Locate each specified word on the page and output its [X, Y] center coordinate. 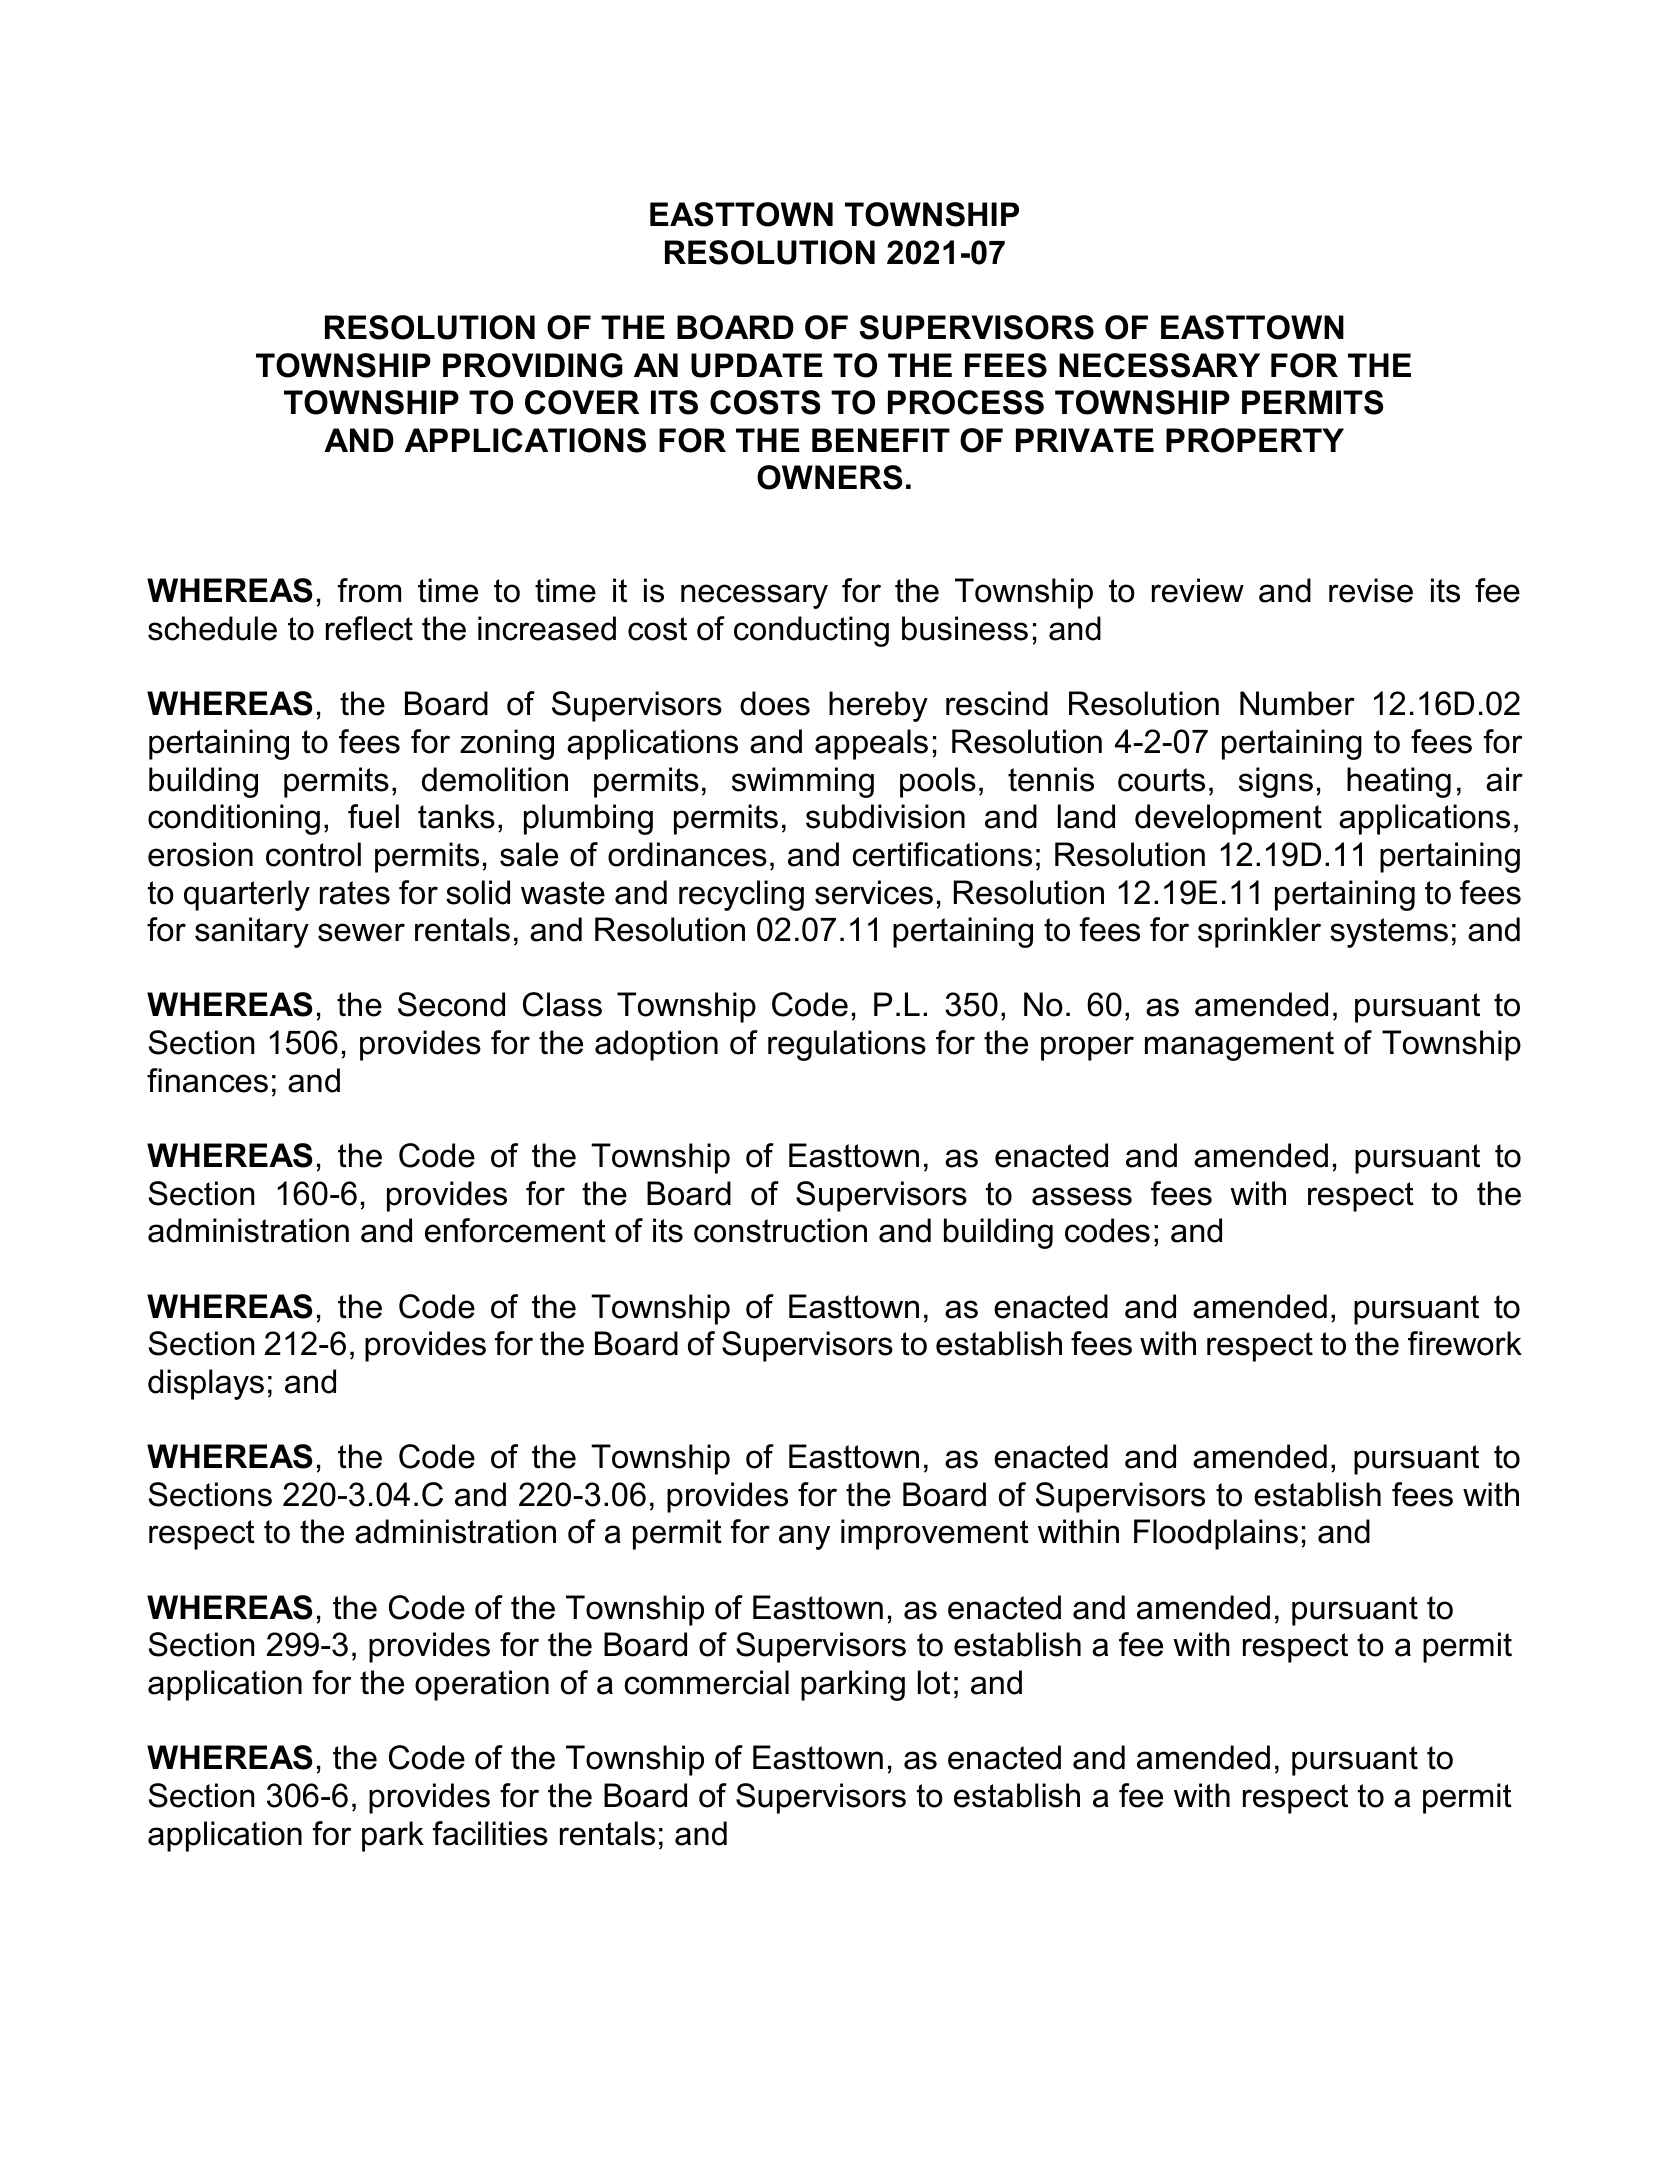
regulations [847, 1045]
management [1239, 1046]
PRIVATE [1085, 440]
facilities [490, 1833]
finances [207, 1080]
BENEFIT [881, 440]
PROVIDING [533, 365]
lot [934, 1682]
